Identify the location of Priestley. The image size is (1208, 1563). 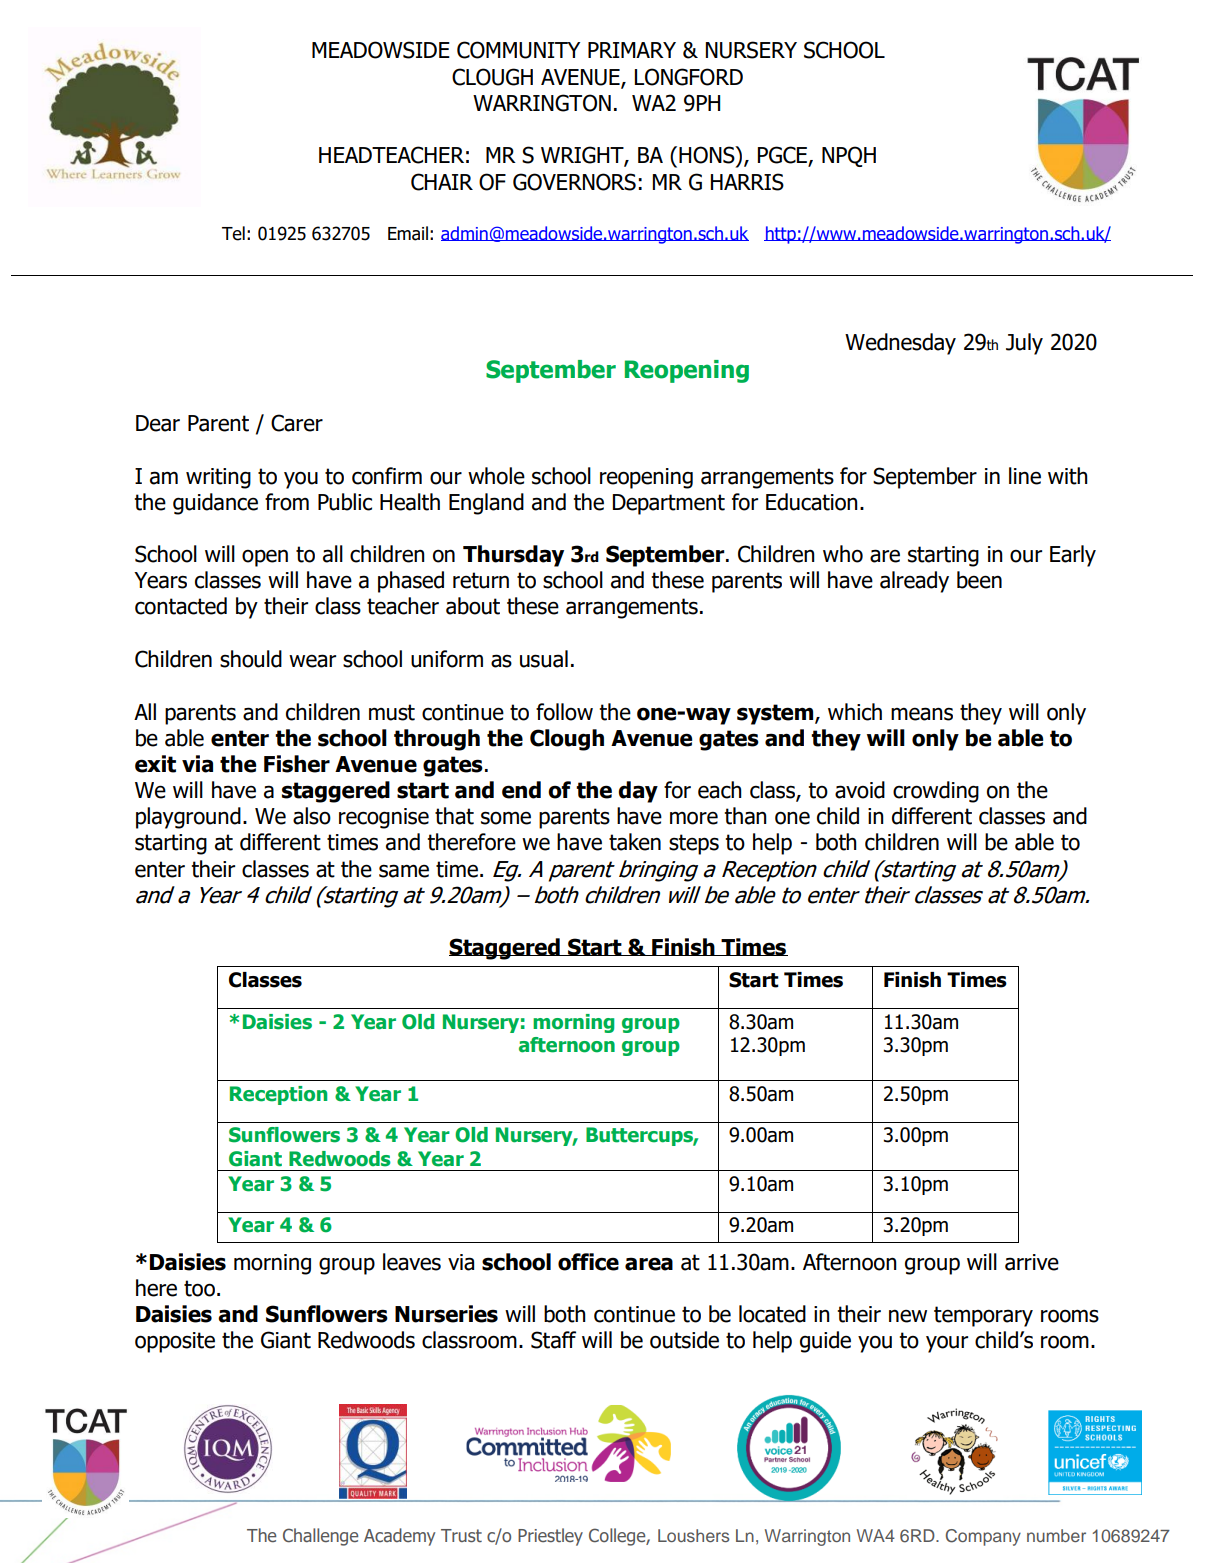
(550, 1537).
